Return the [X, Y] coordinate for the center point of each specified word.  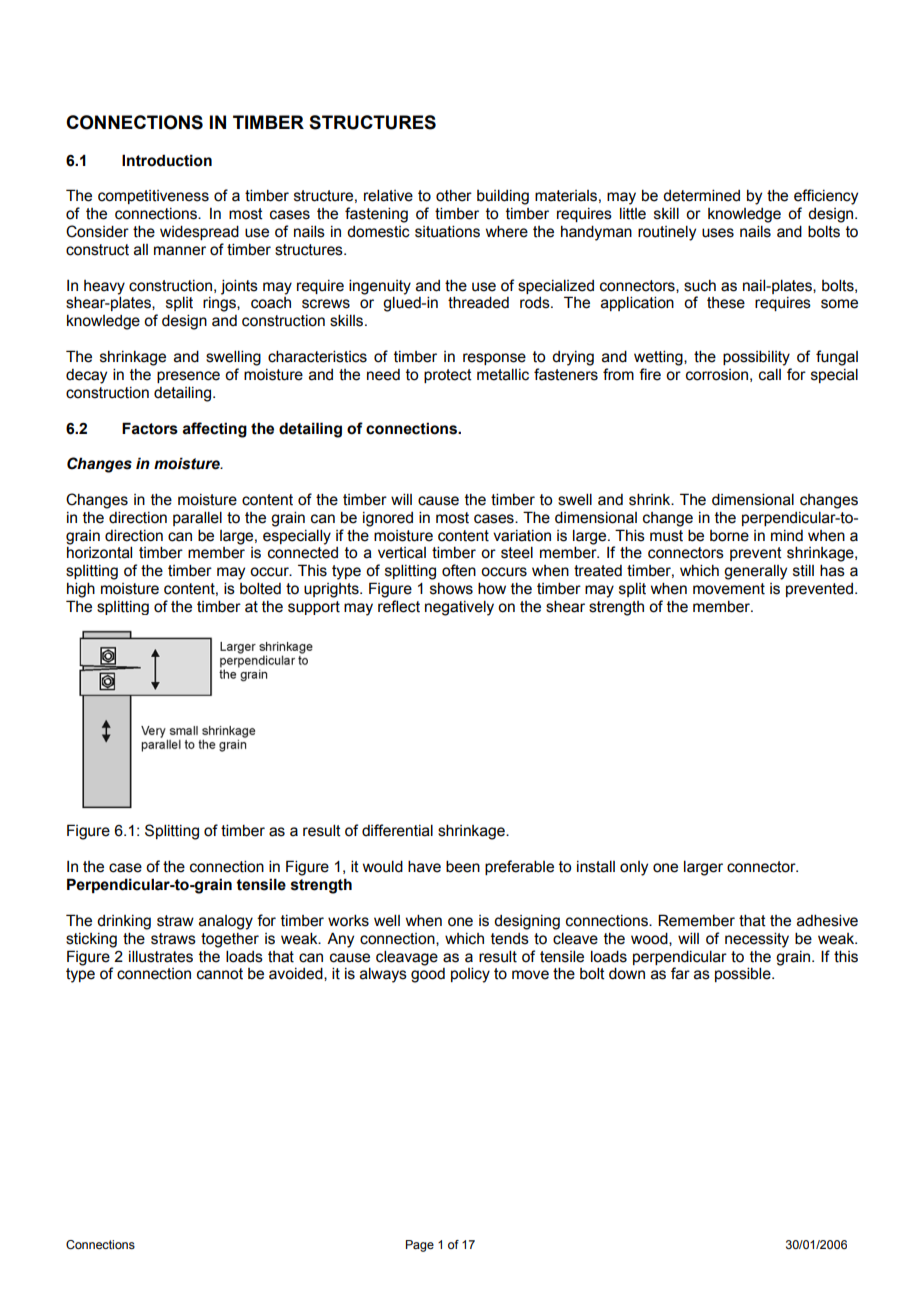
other [454, 196]
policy [470, 975]
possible [744, 974]
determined [701, 195]
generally [755, 572]
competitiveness [153, 197]
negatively [459, 608]
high [81, 590]
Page [420, 1246]
